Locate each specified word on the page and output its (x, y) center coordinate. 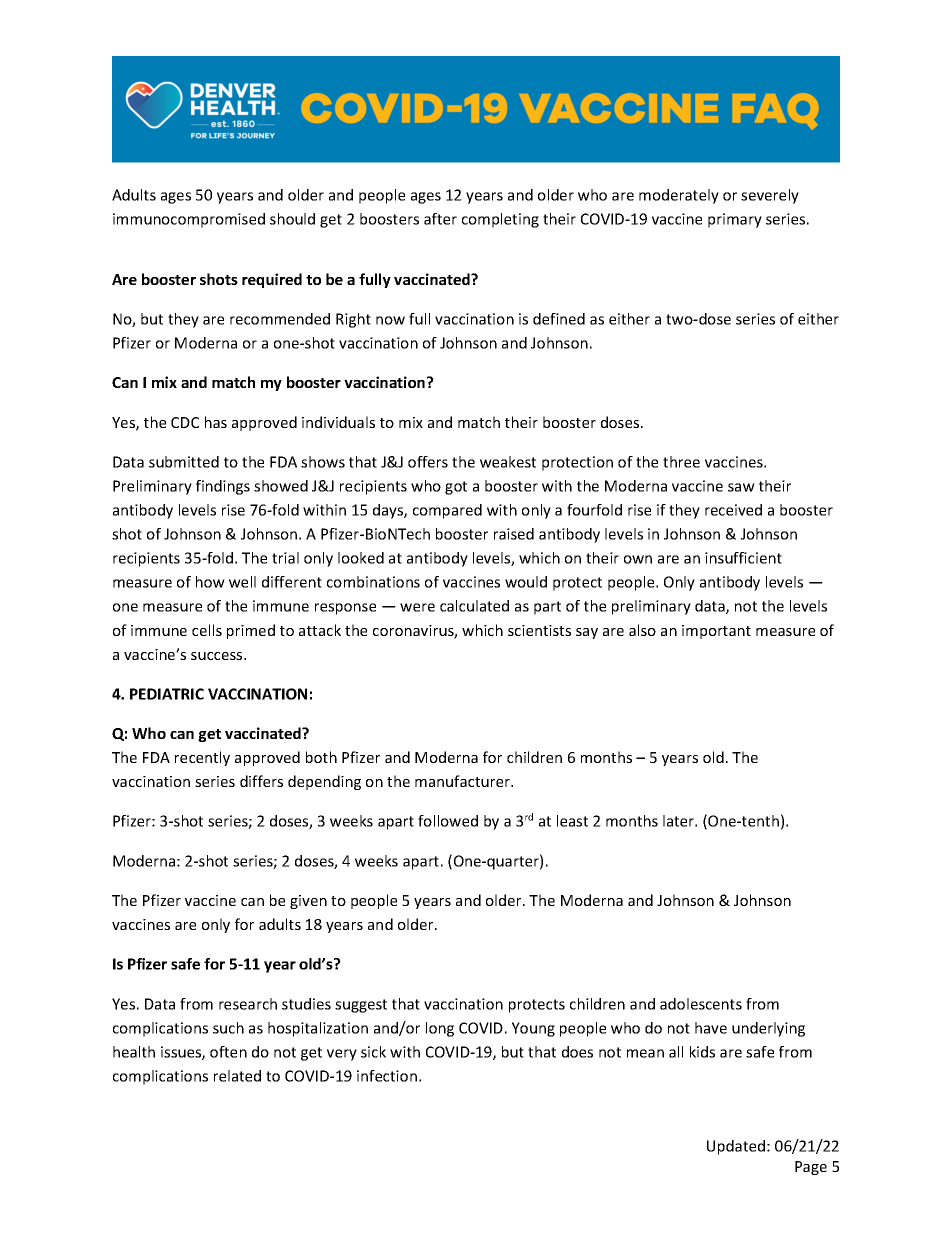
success (218, 656)
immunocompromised (189, 220)
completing (500, 220)
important (716, 632)
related (237, 1076)
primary (735, 220)
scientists (539, 630)
